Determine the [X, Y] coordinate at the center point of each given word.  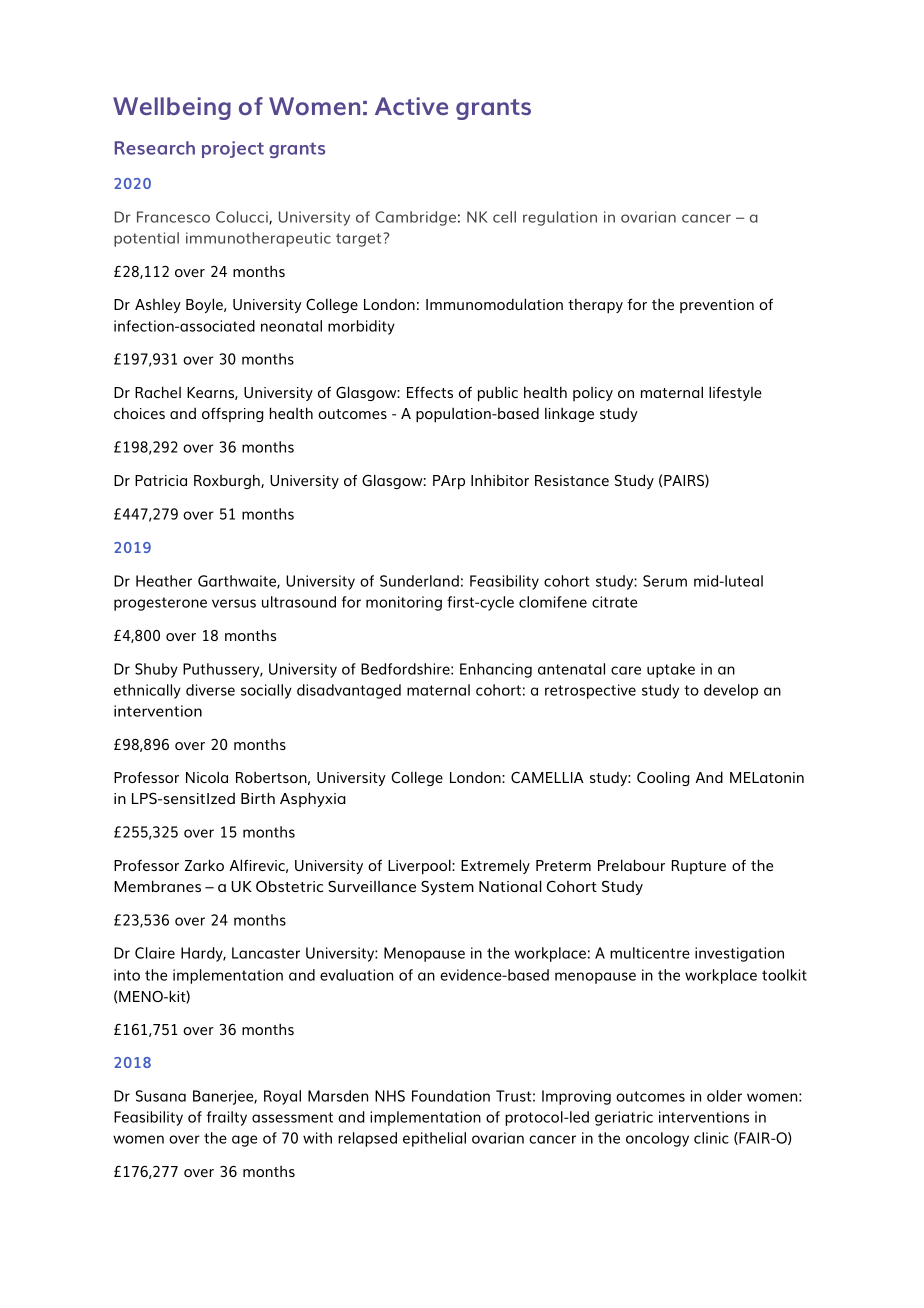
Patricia [161, 480]
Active [411, 106]
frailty [227, 1118]
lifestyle [735, 393]
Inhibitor [500, 480]
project [233, 149]
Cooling [663, 778]
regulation [560, 218]
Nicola [207, 777]
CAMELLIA [547, 777]
